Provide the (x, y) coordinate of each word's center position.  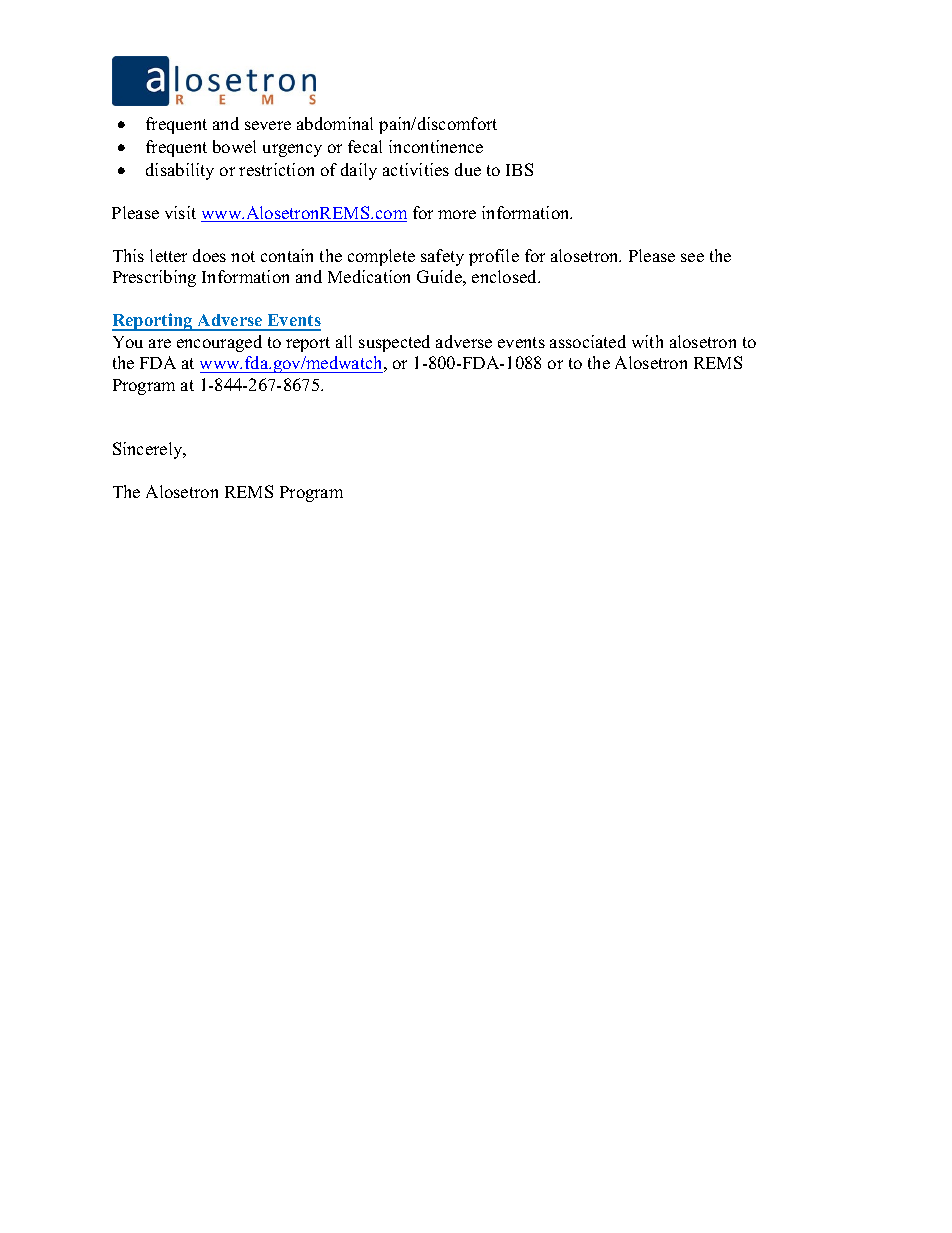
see (692, 257)
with (647, 341)
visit (180, 212)
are (160, 343)
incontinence (436, 146)
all (344, 341)
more (457, 214)
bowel (234, 146)
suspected (394, 343)
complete (381, 257)
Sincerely (149, 450)
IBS (519, 169)
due (468, 169)
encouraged (219, 343)
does (209, 255)
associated (588, 341)
